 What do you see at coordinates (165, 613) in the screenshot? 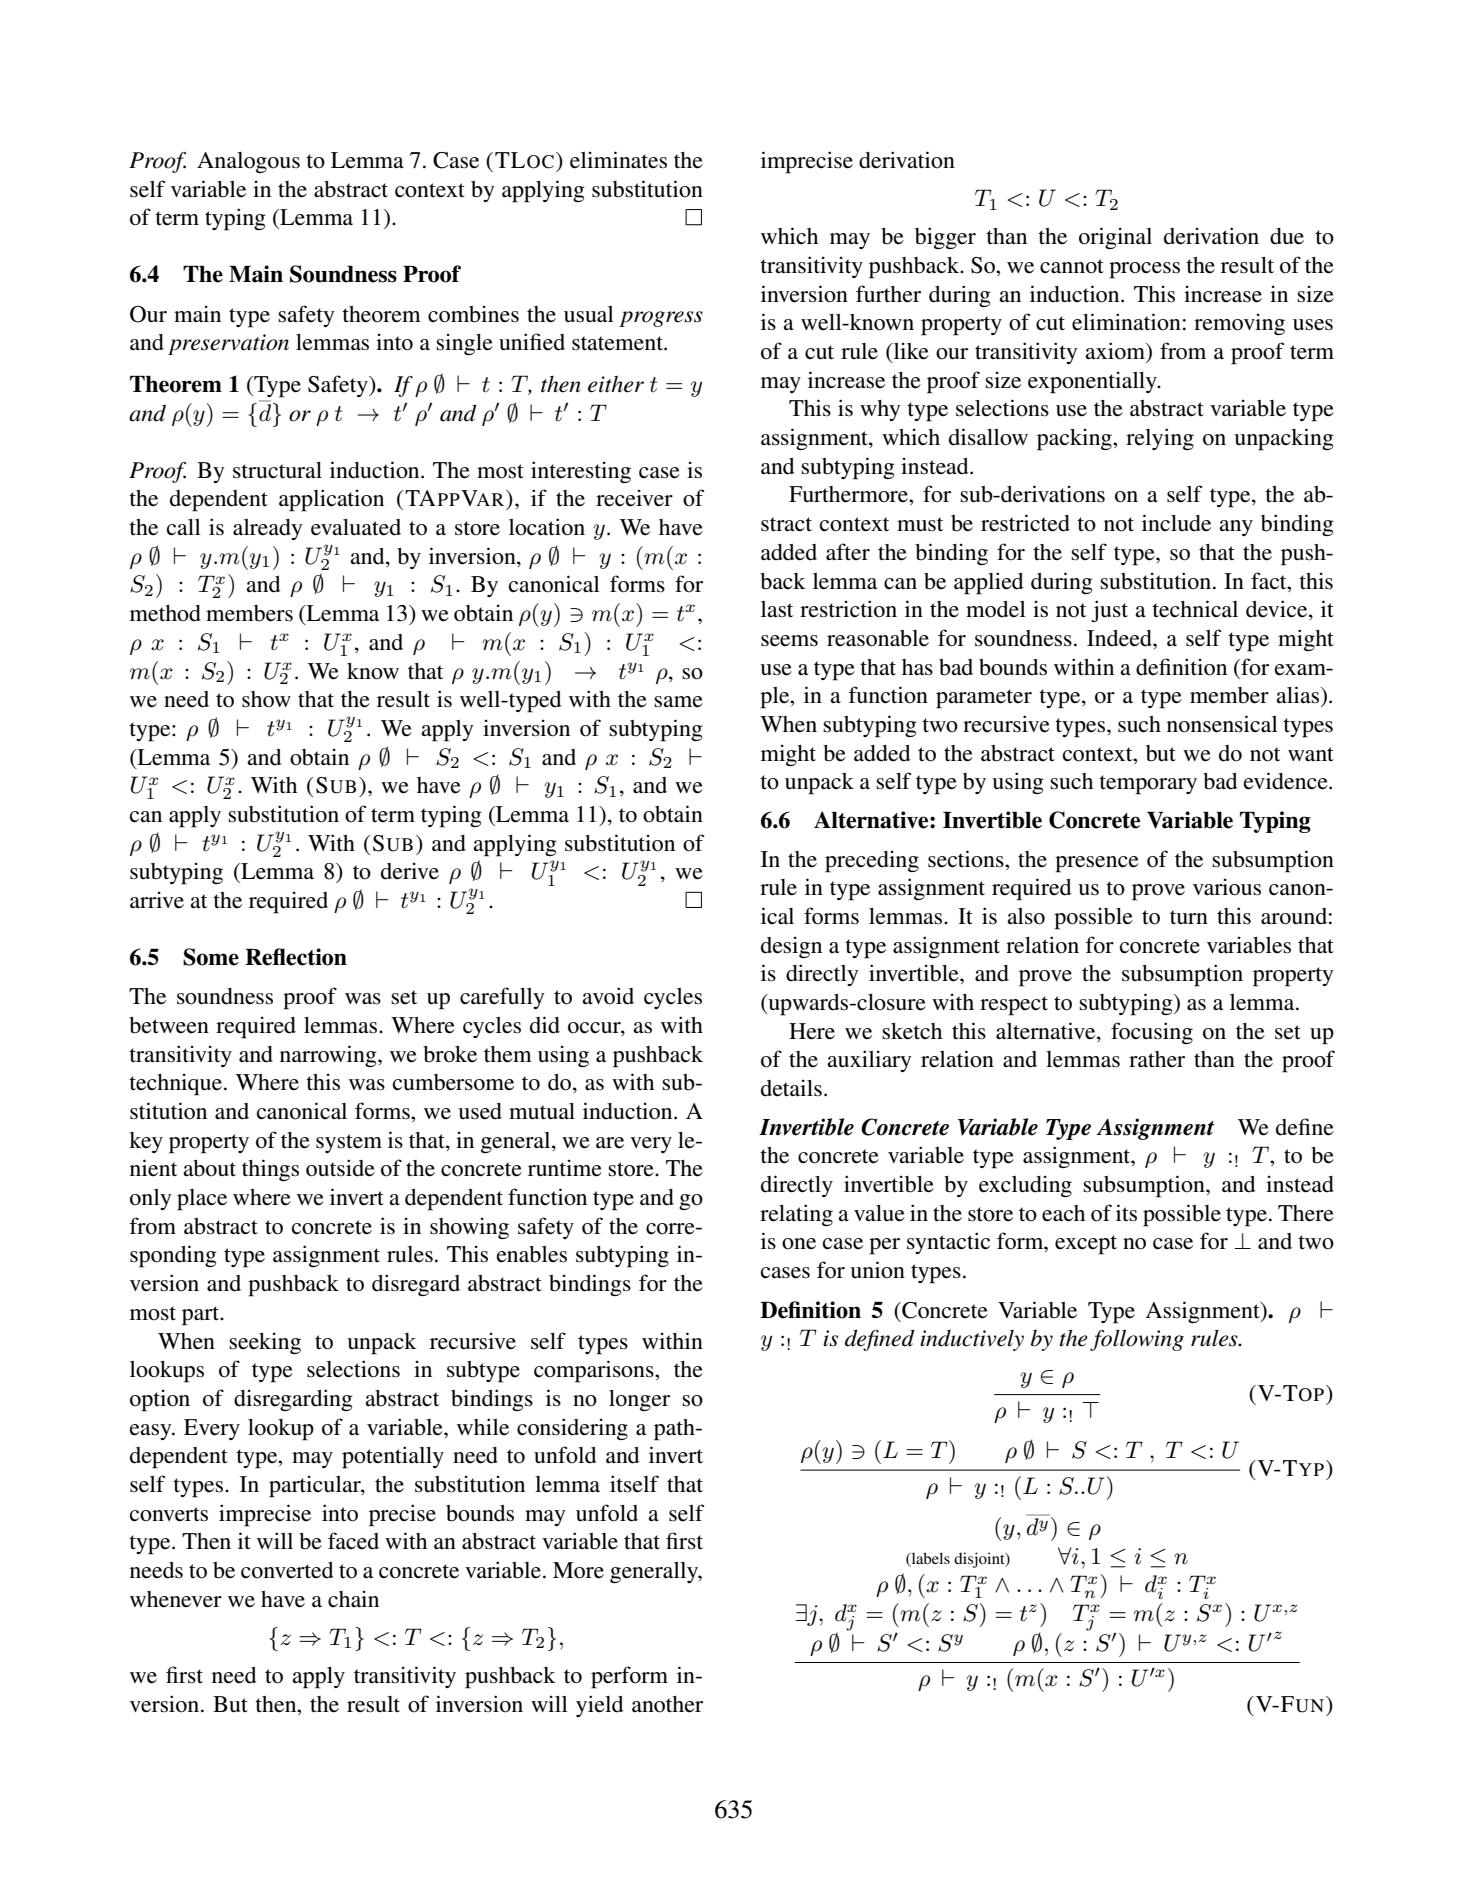
I see `method` at bounding box center [165, 613].
